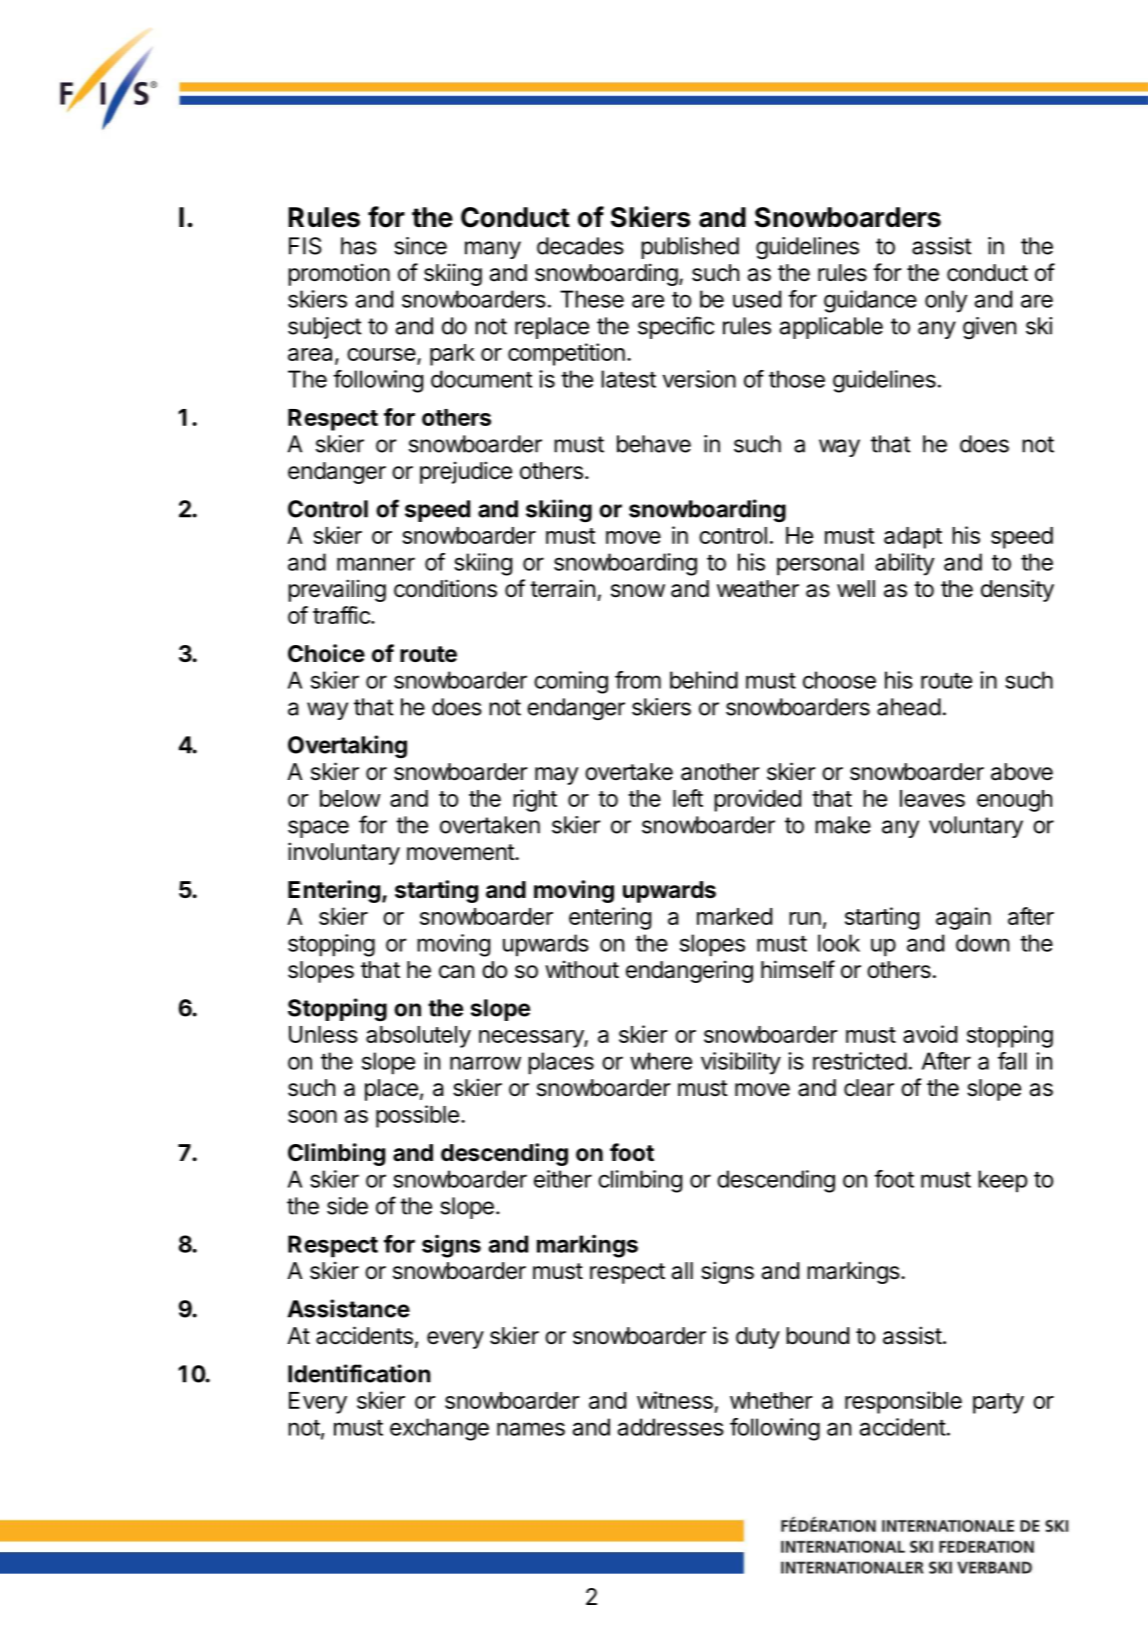 The width and height of the screenshot is (1148, 1625). Describe the element at coordinates (638, 680) in the screenshot. I see `from` at that location.
